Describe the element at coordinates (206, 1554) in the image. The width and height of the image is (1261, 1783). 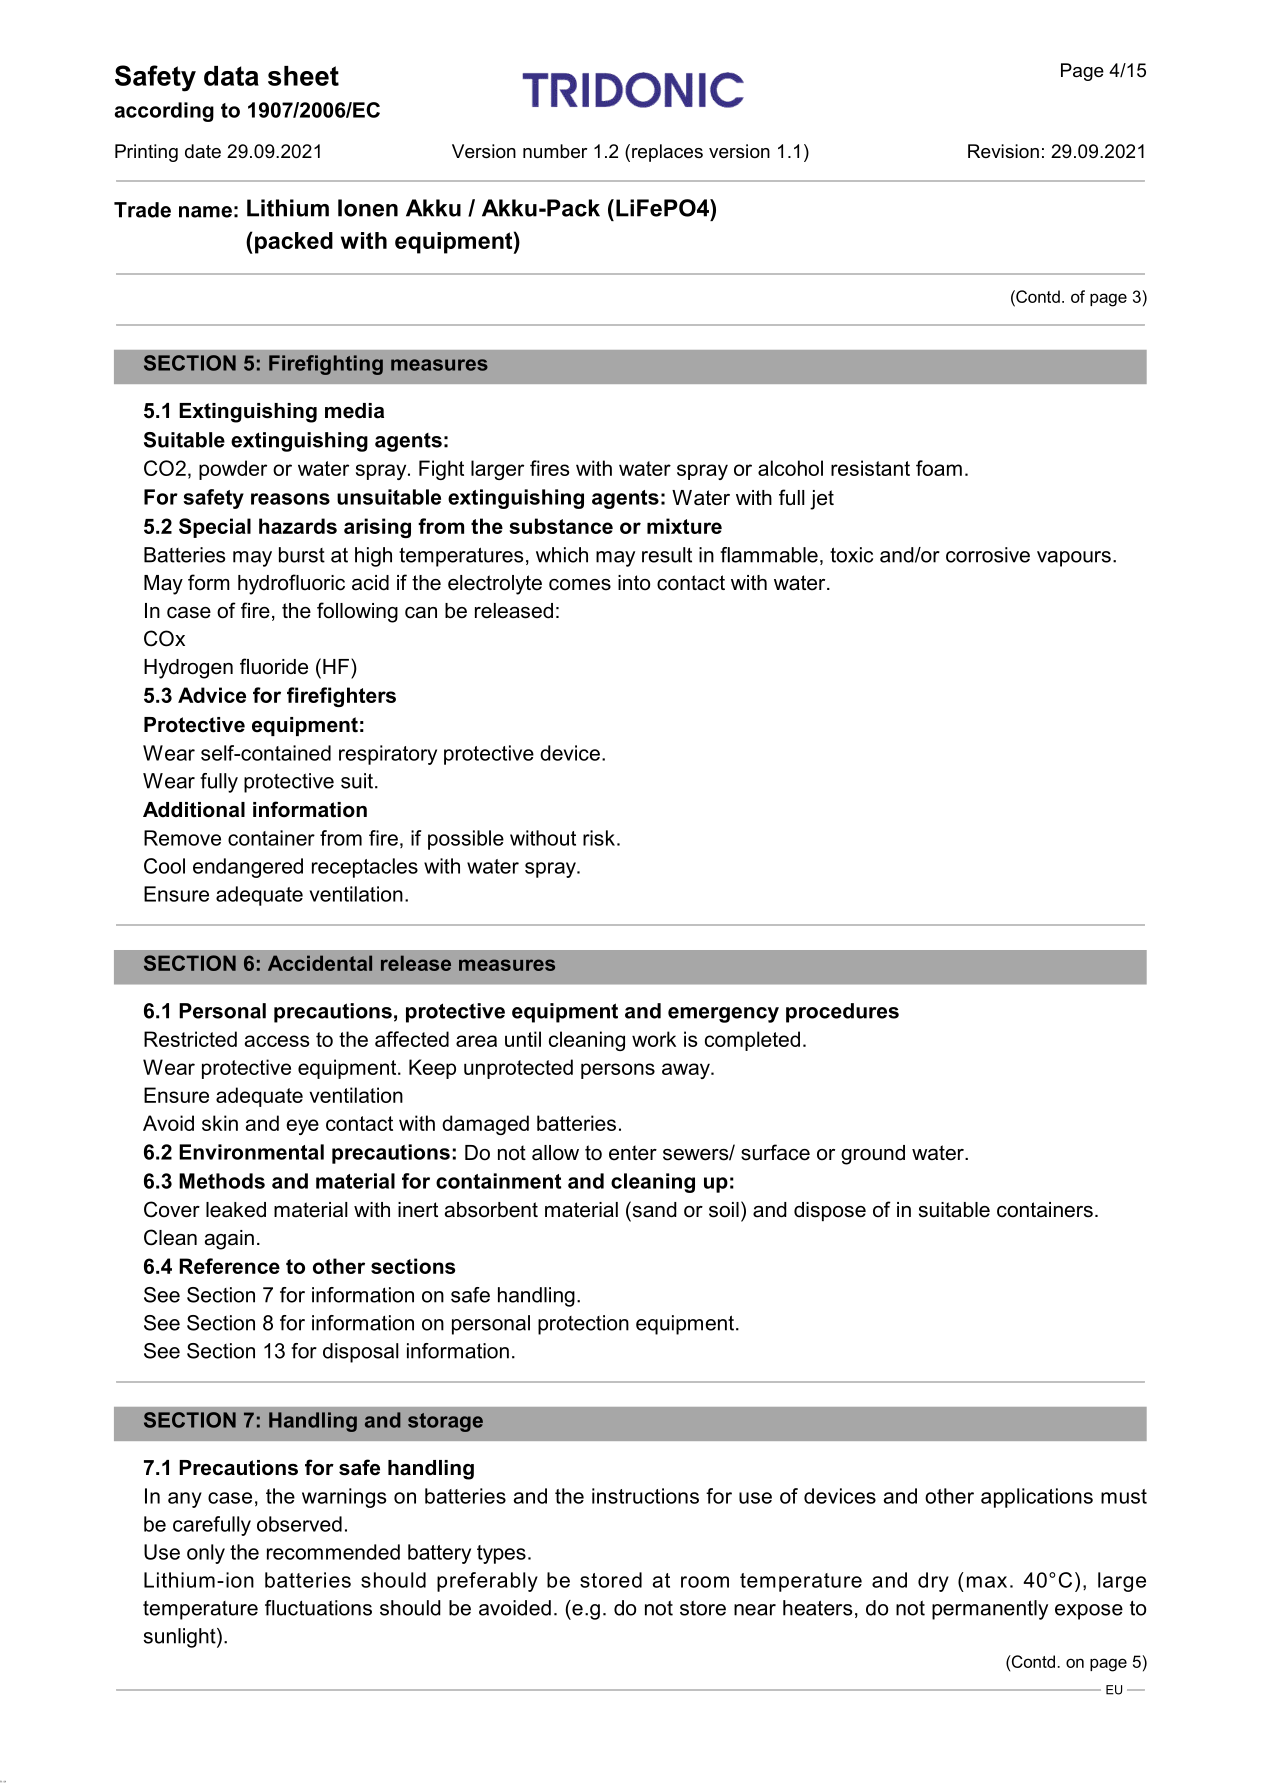
I see `only` at that location.
